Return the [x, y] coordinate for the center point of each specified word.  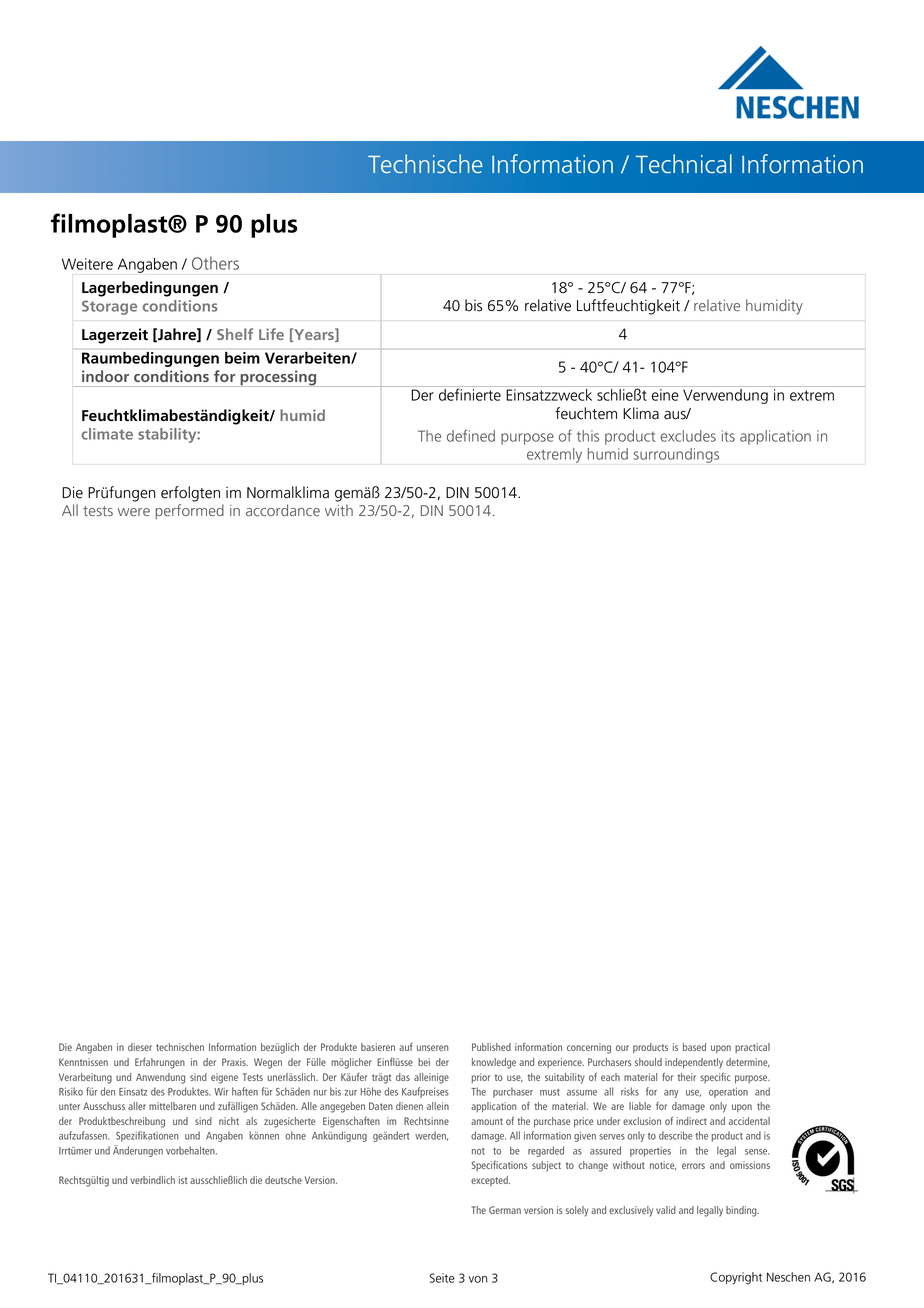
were [134, 512]
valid [666, 1210]
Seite [442, 1278]
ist [183, 1180]
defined [471, 435]
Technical [684, 164]
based [694, 1047]
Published [491, 1047]
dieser [140, 1047]
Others [215, 263]
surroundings [676, 455]
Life [271, 334]
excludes [688, 436]
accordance [283, 510]
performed [189, 511]
